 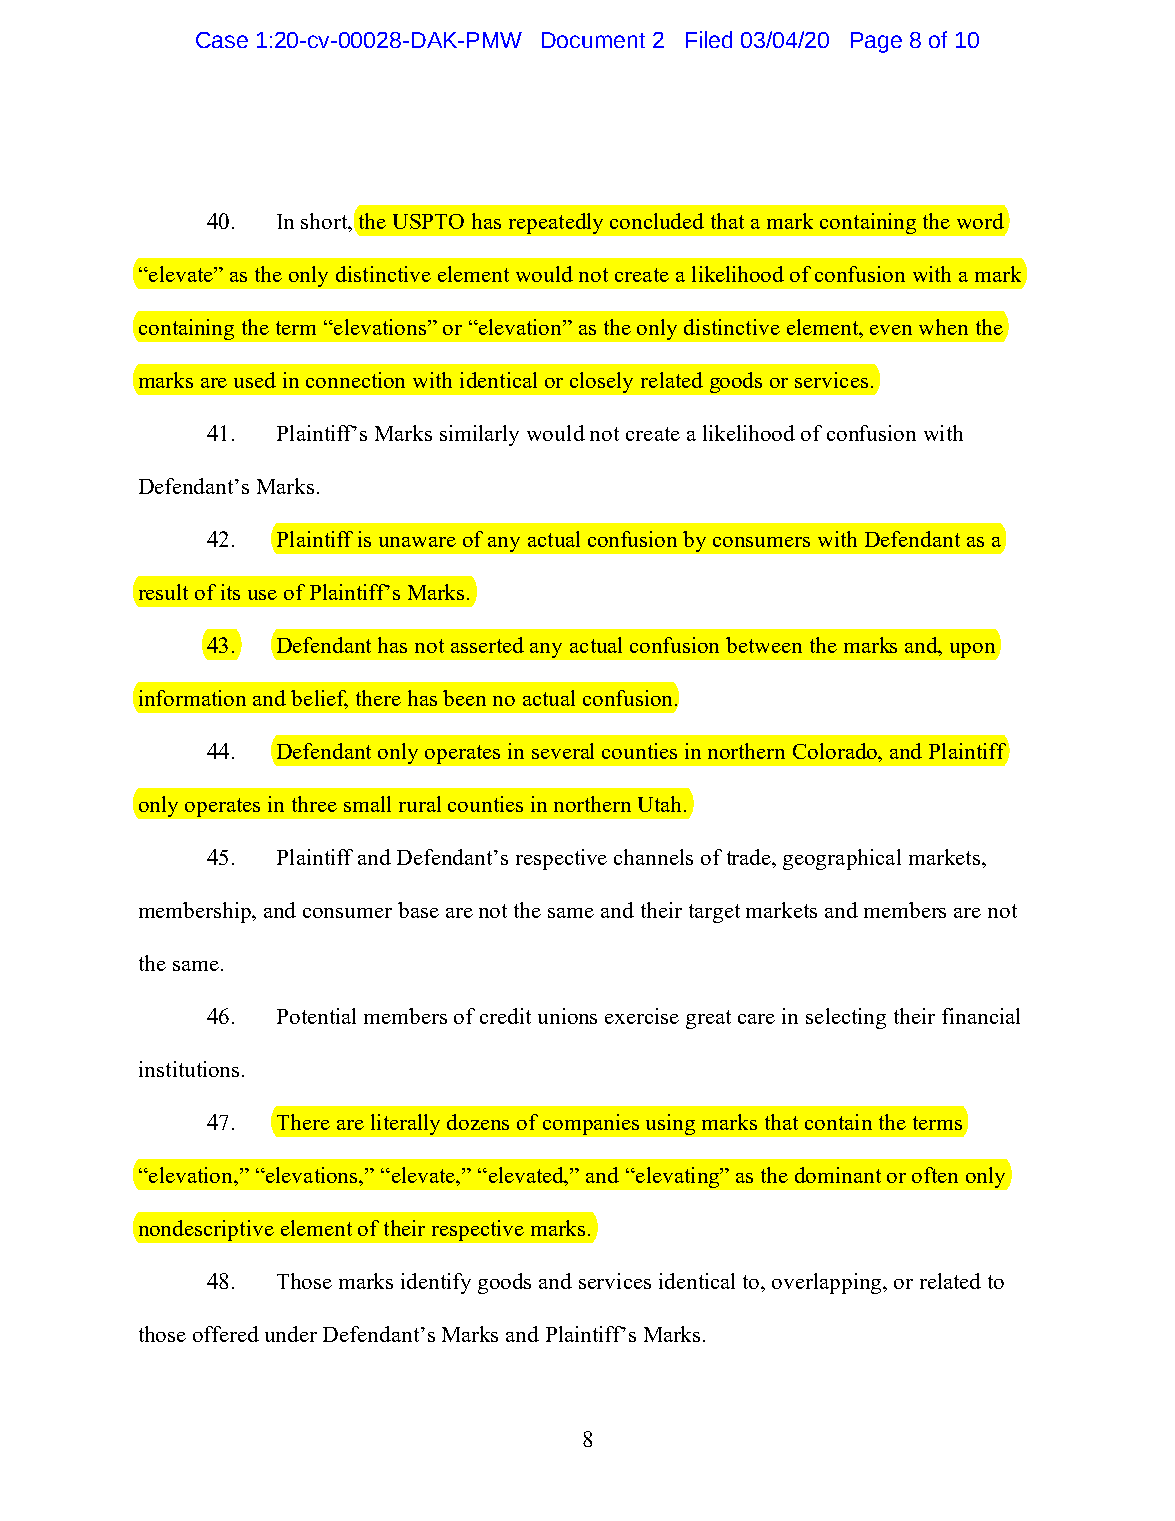 I want to click on similarly, so click(x=479, y=435).
